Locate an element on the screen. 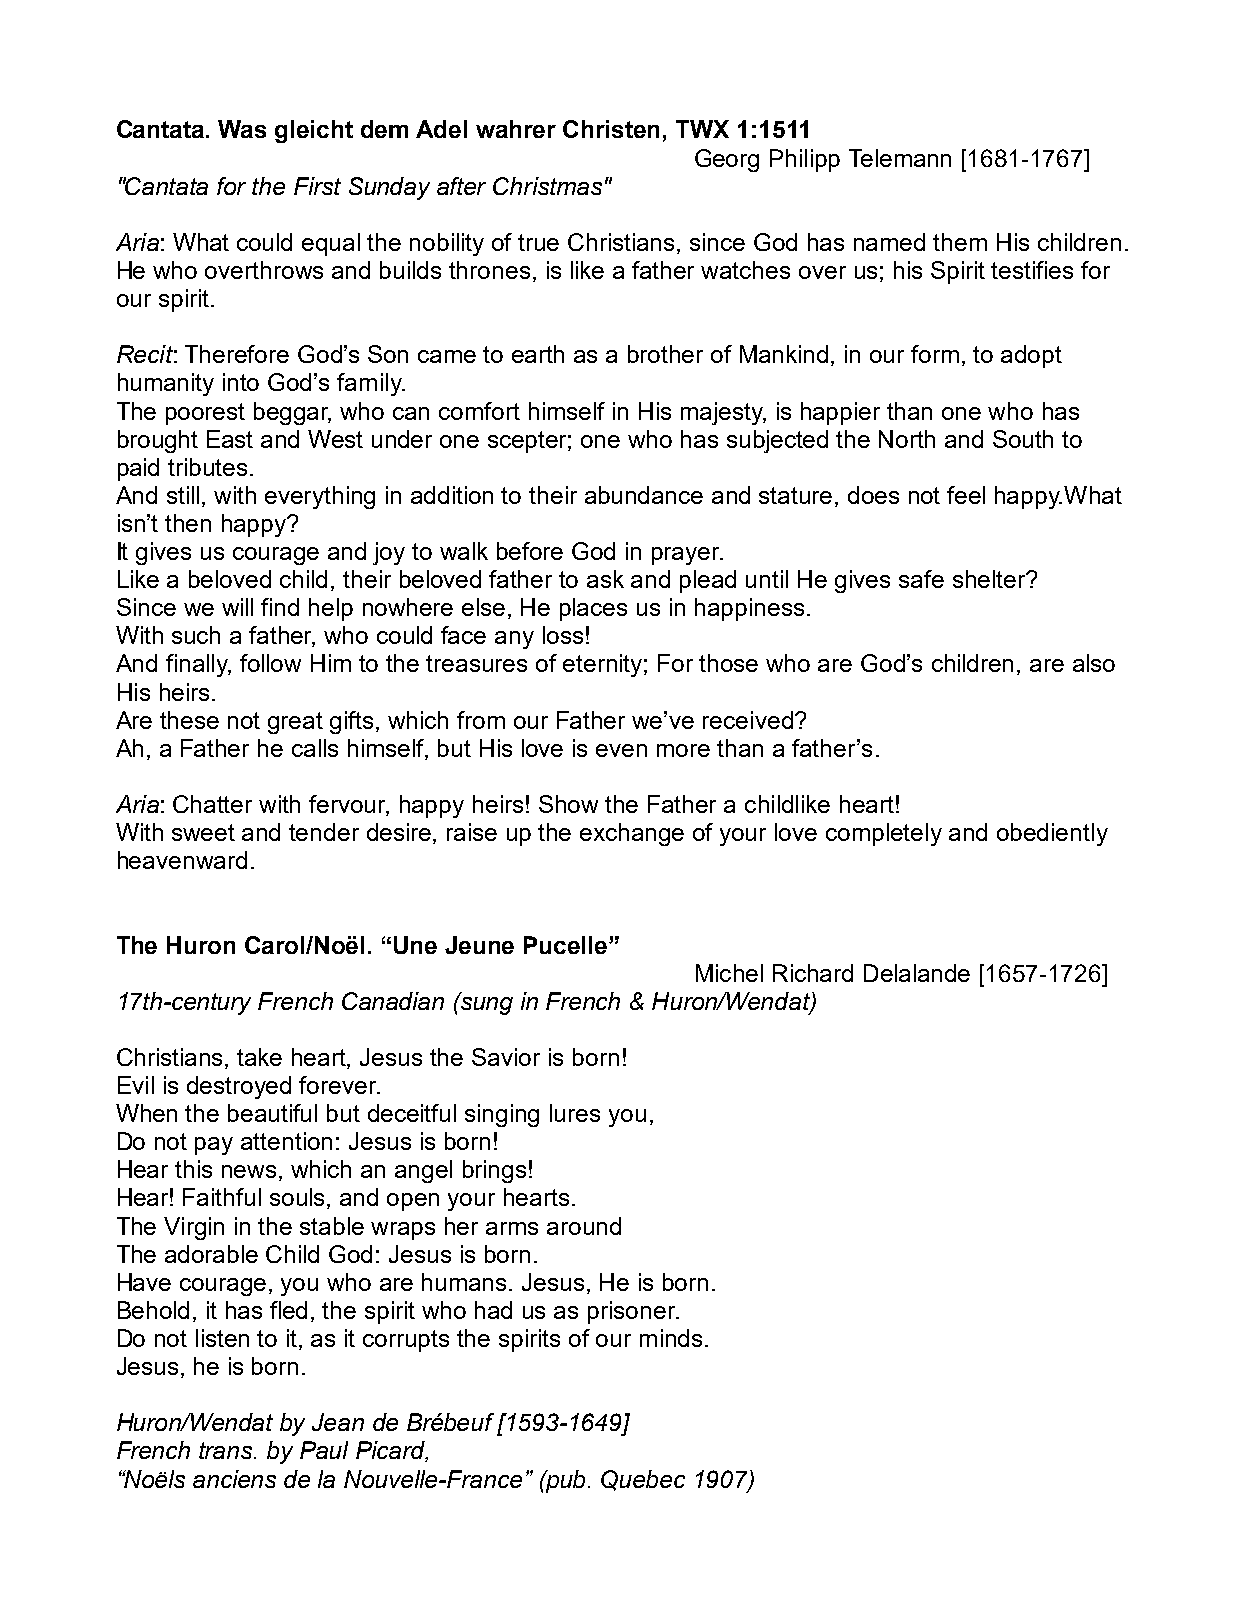 The image size is (1247, 1613). Savior is located at coordinates (506, 1057).
